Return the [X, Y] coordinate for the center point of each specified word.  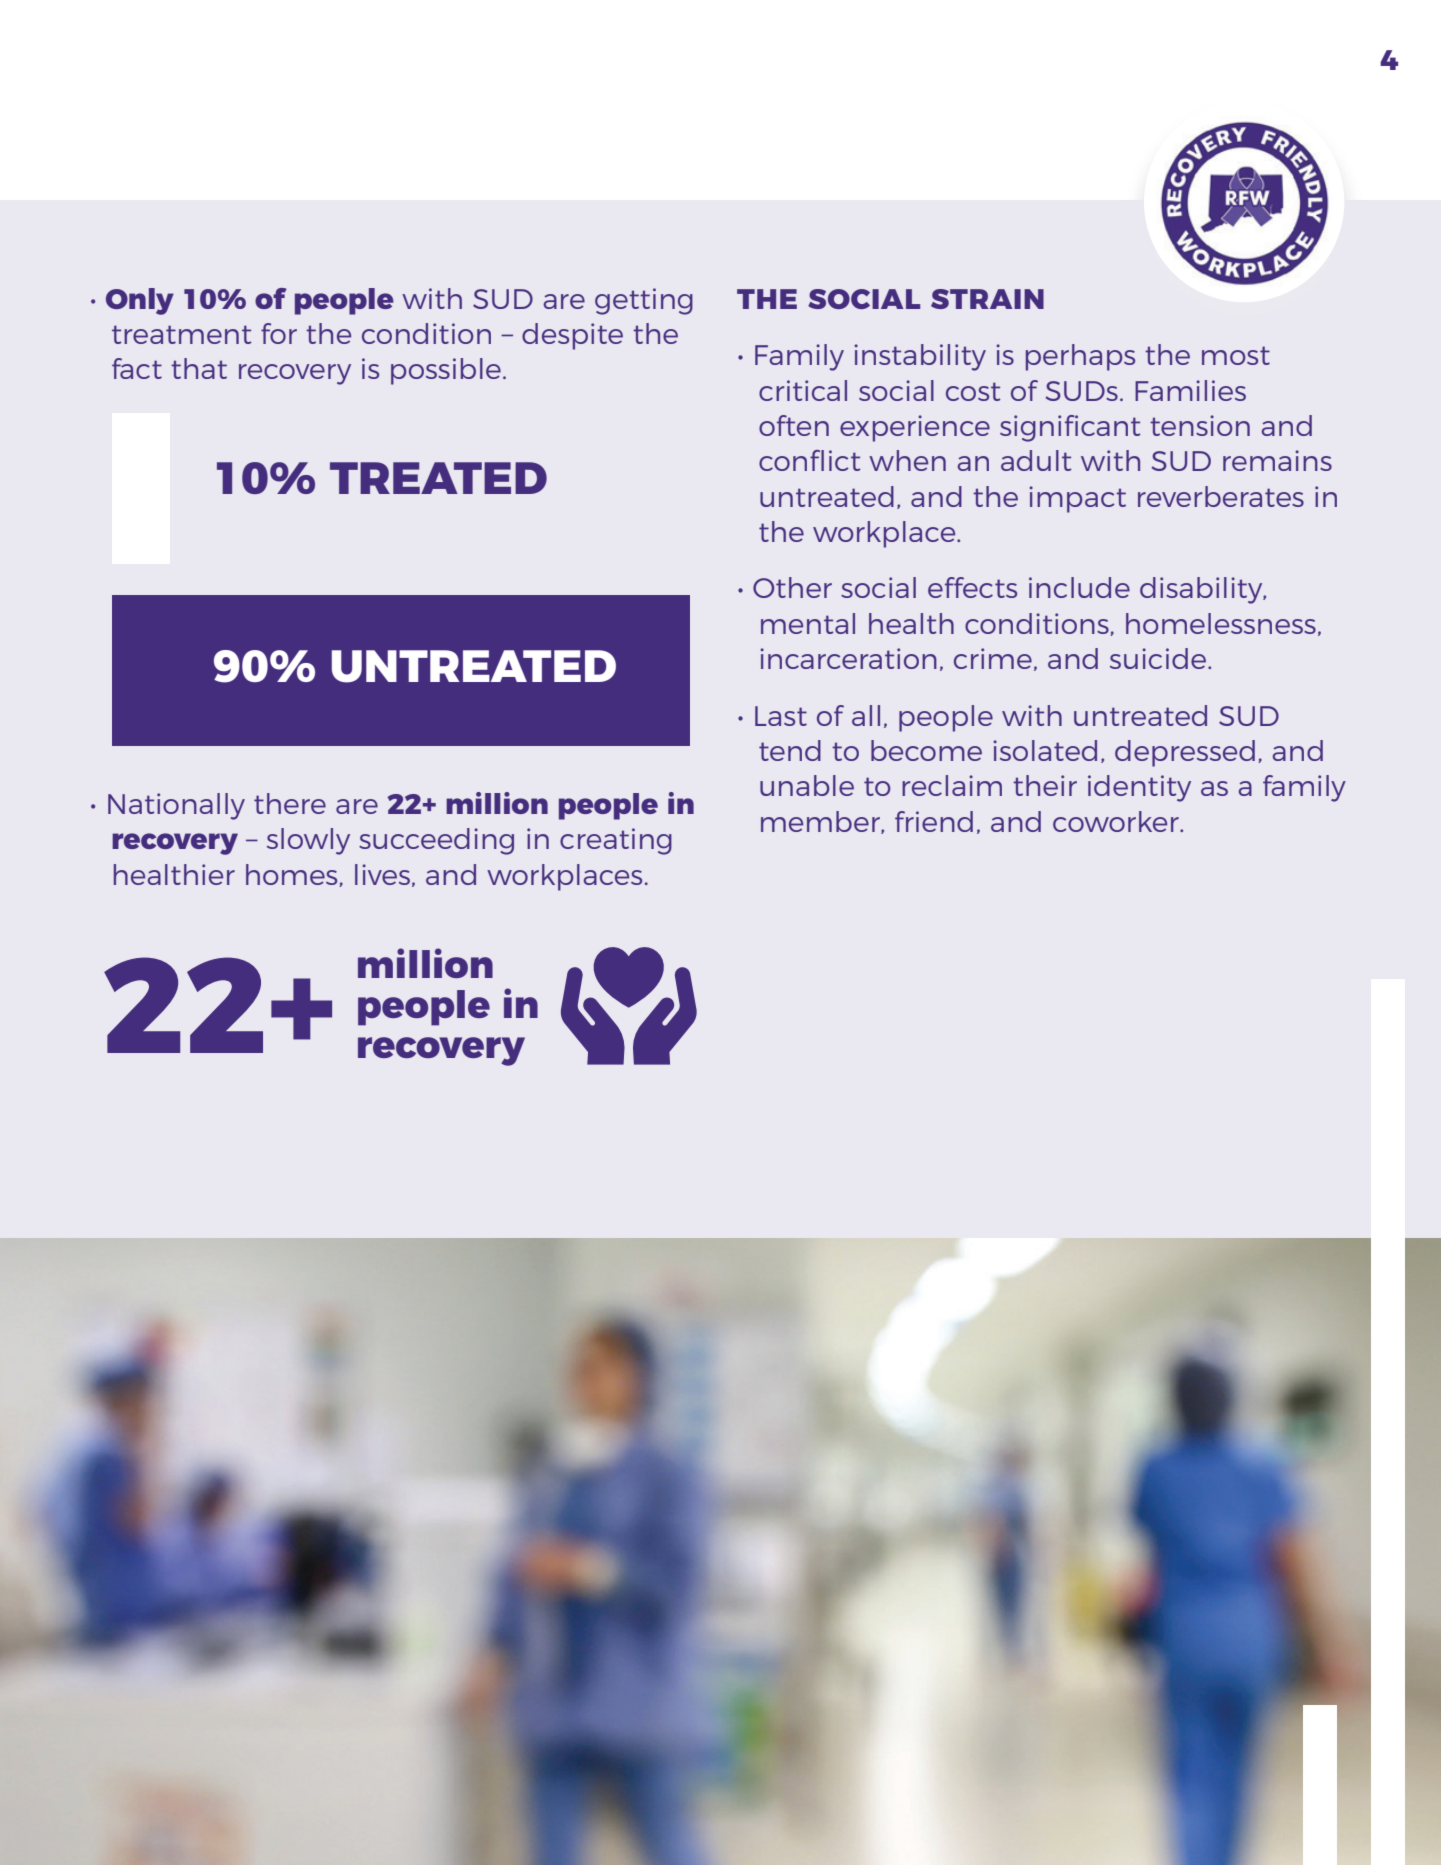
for [279, 333]
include [1079, 587]
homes [293, 875]
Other [792, 587]
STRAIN [987, 299]
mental [808, 623]
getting [644, 301]
